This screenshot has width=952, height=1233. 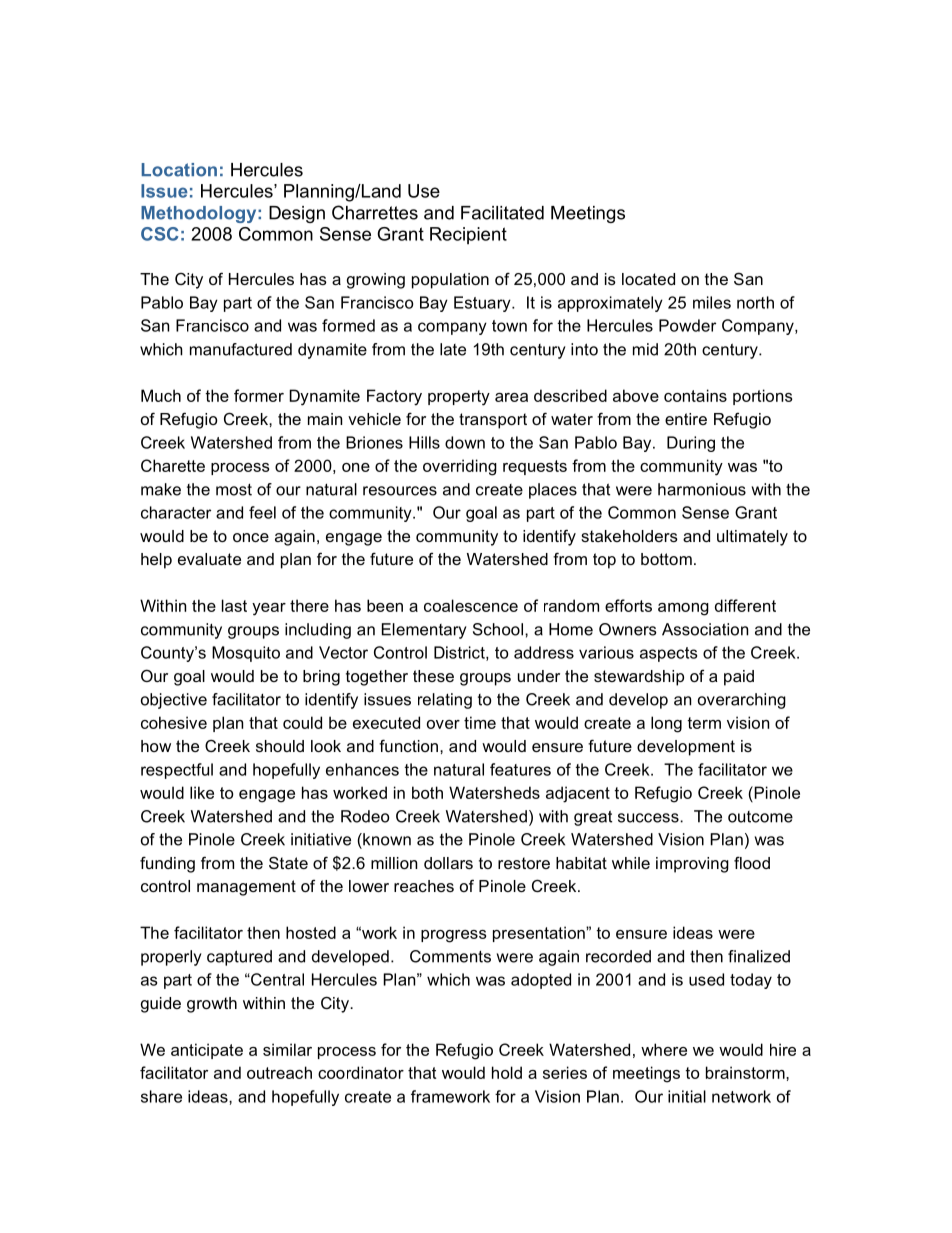 What do you see at coordinates (179, 170) in the screenshot?
I see `Location` at bounding box center [179, 170].
